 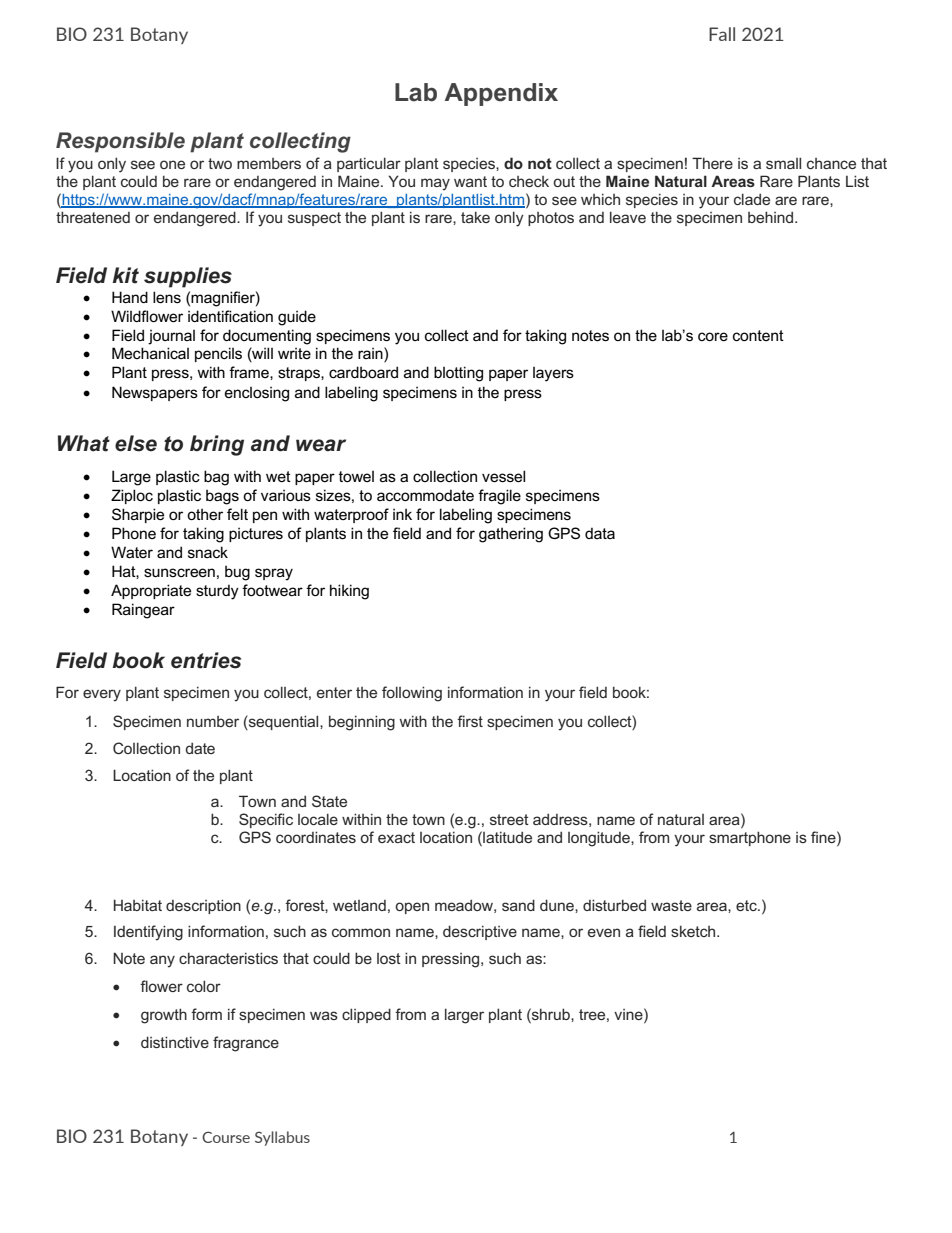 I want to click on behind, so click(x=772, y=217).
